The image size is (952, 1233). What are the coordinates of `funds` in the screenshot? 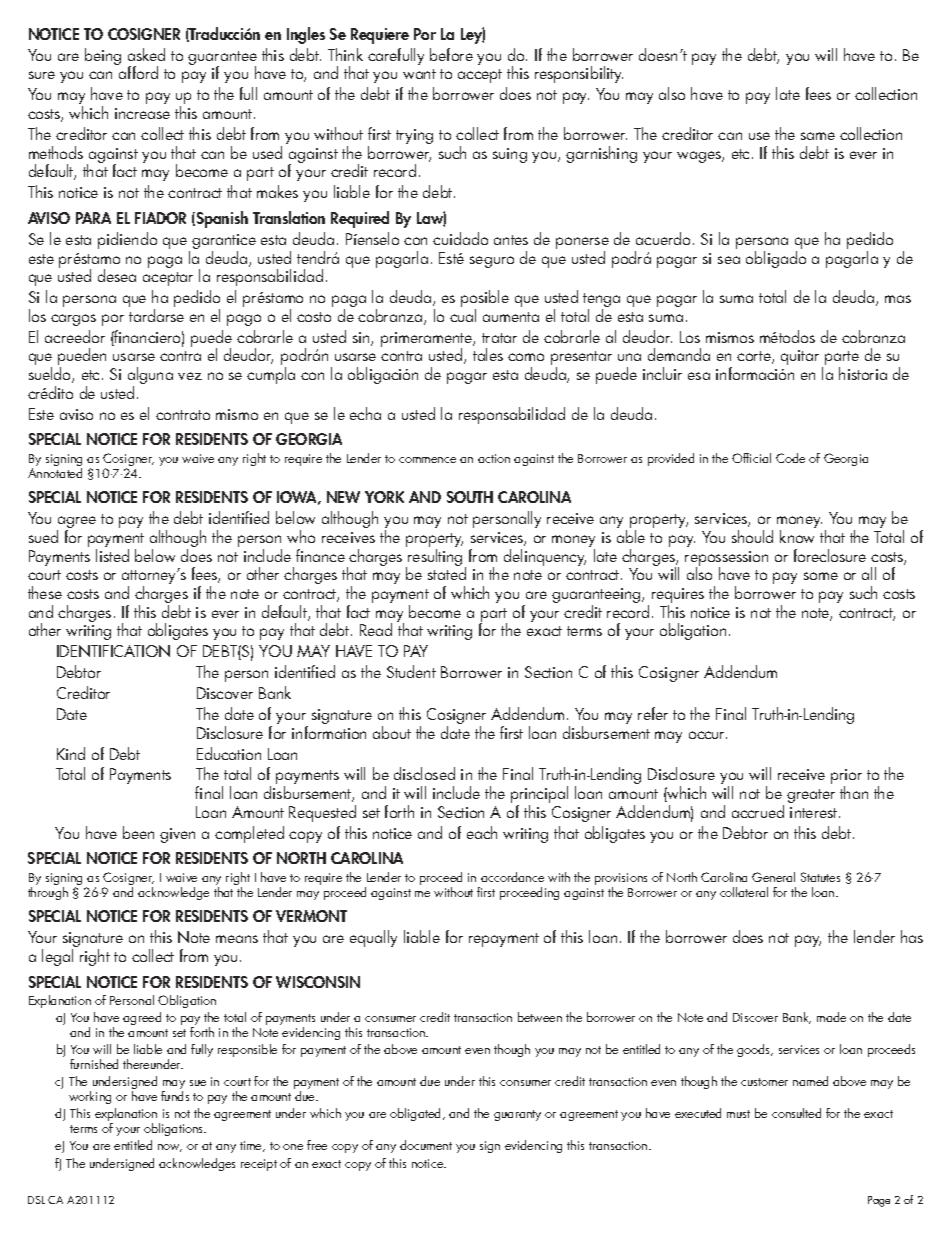 It's located at (175, 1096).
